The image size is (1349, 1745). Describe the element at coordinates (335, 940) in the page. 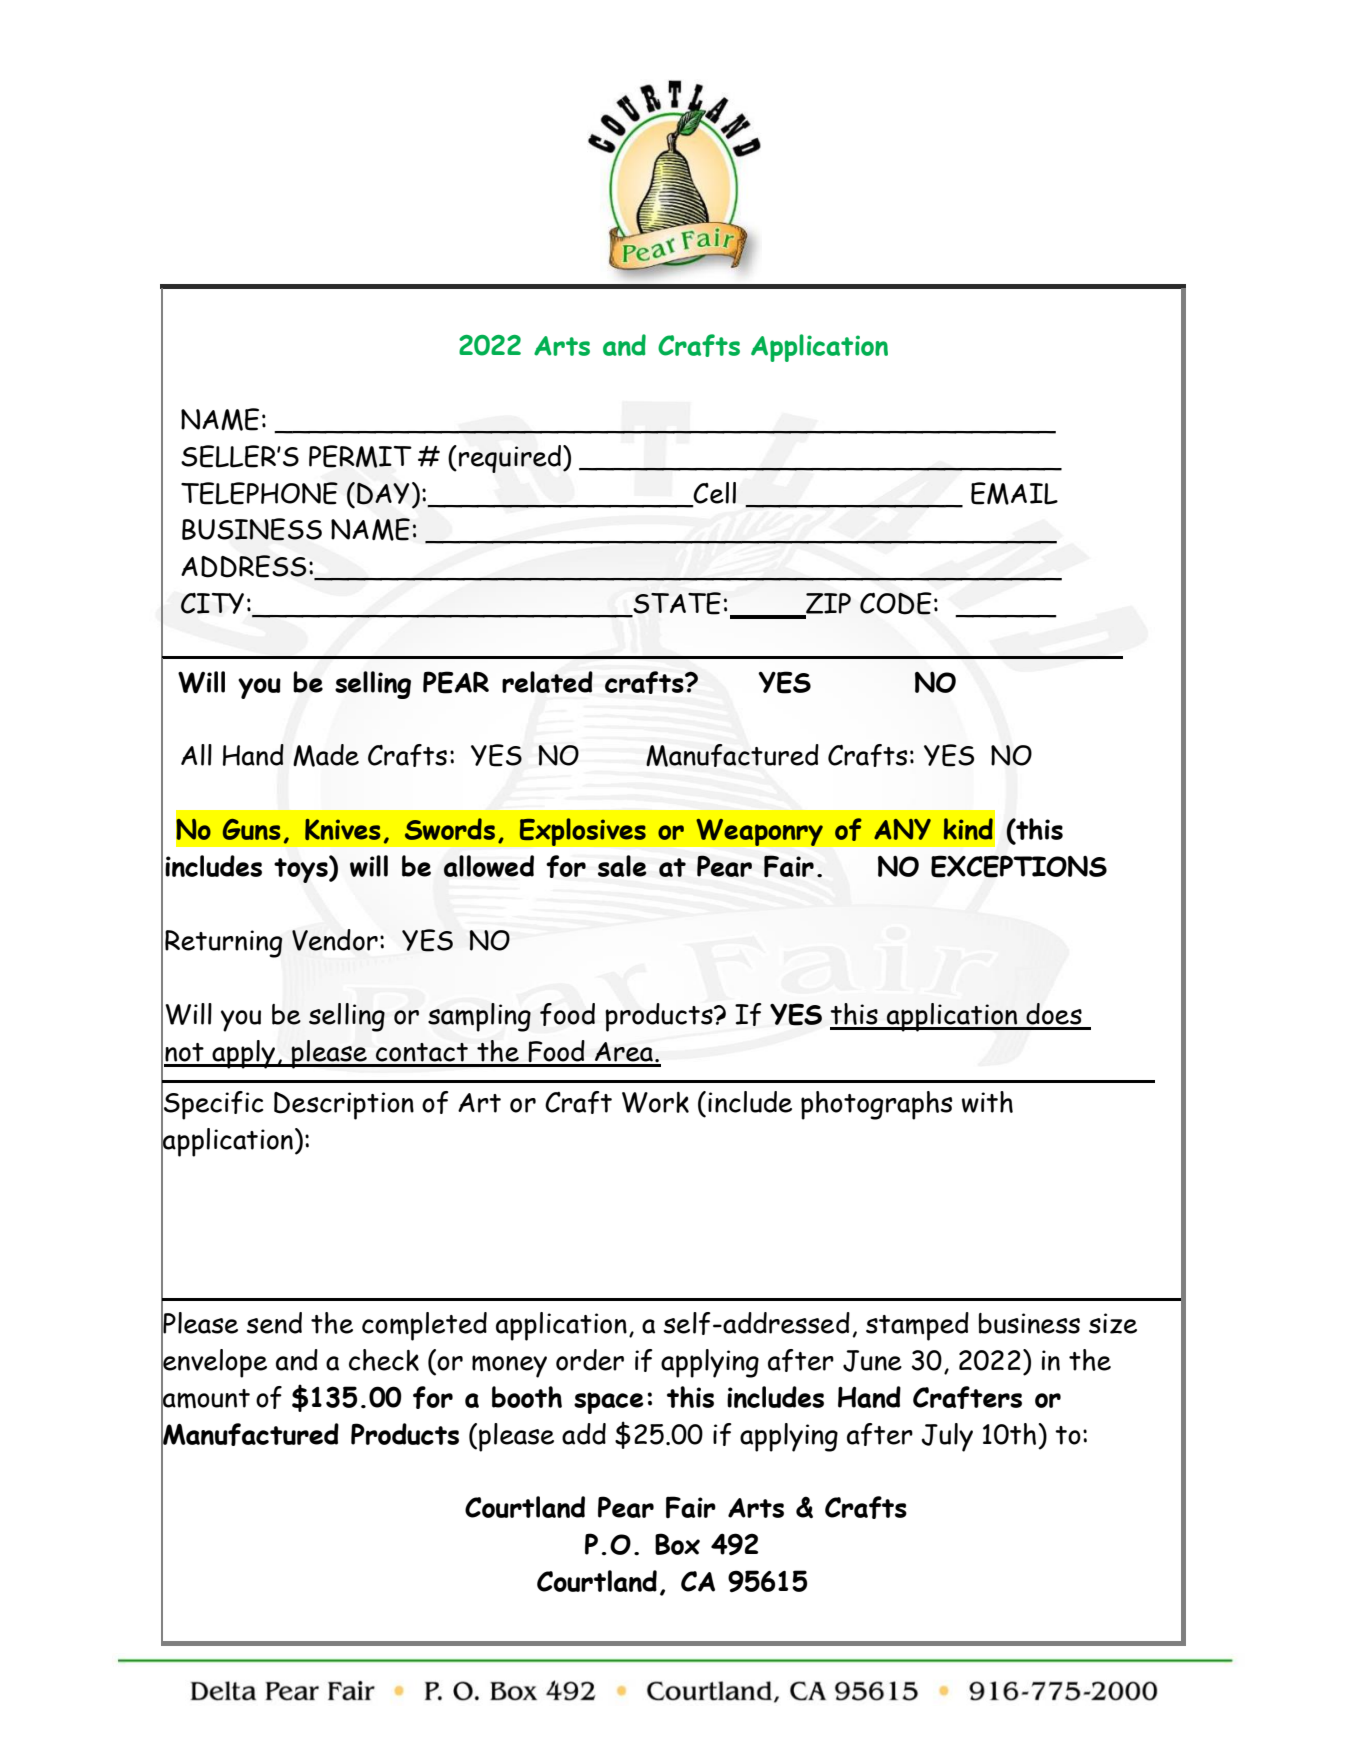

I see `Vendor` at that location.
